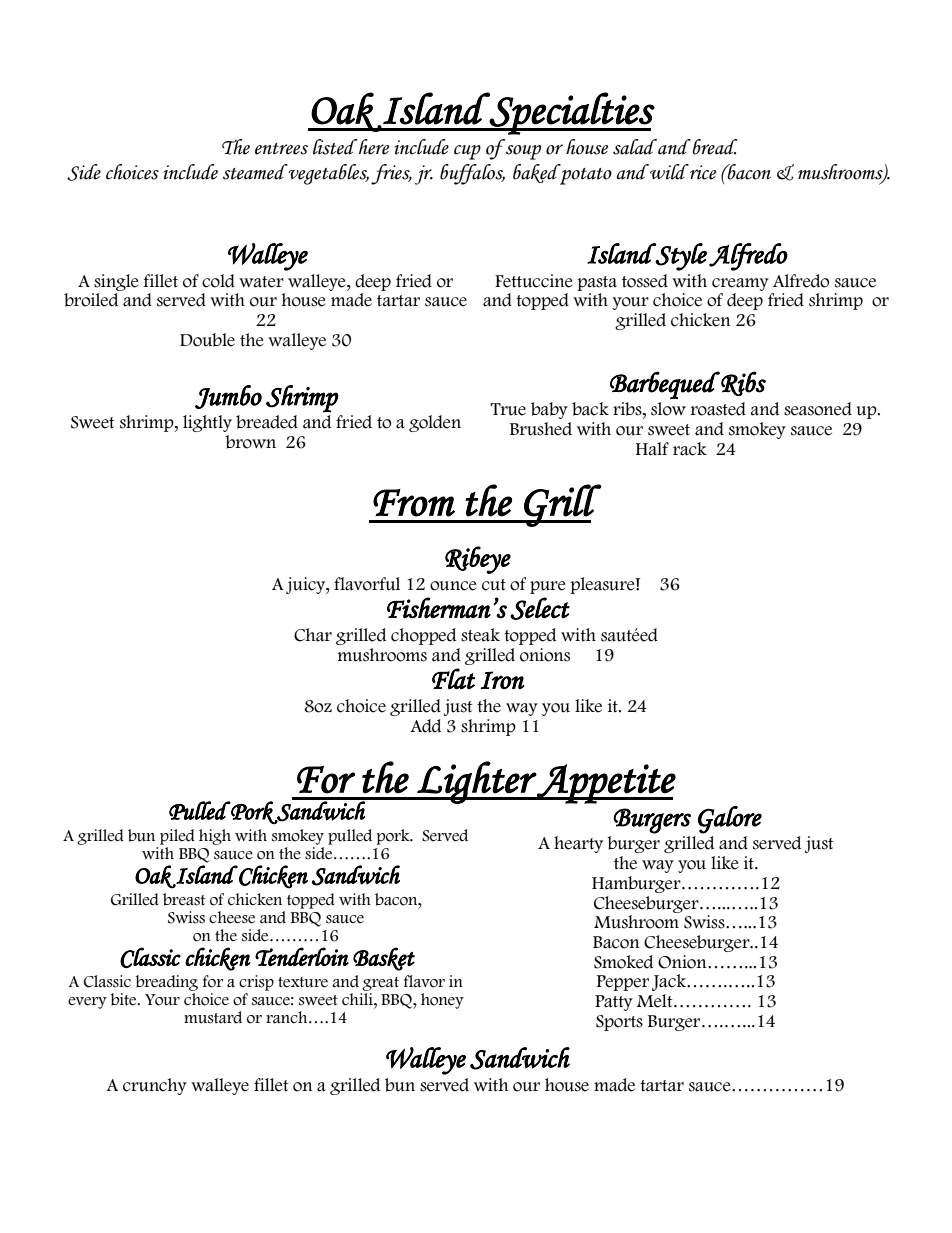 The height and width of the page is (1233, 952). I want to click on Jumbo, so click(228, 397).
